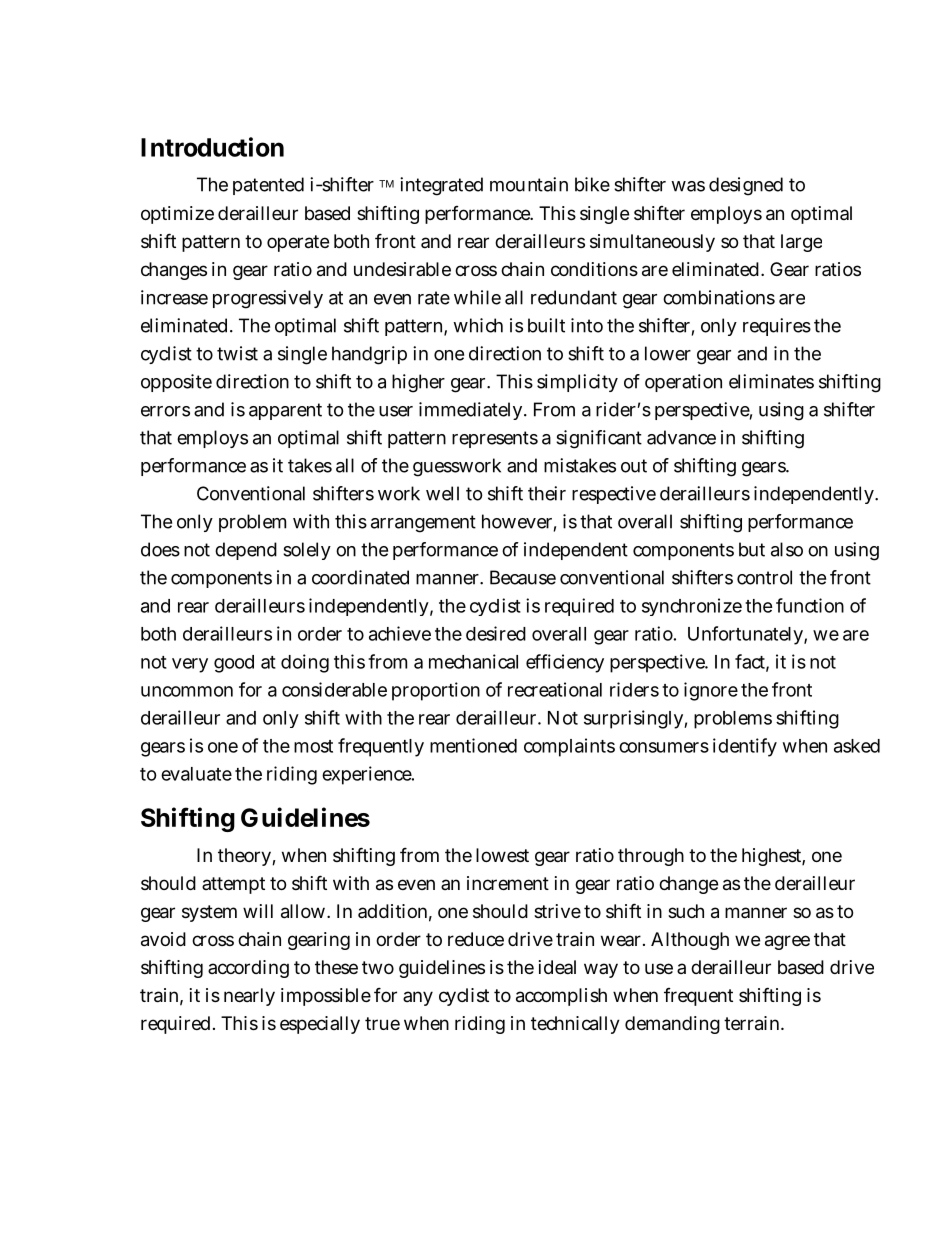 The image size is (952, 1233). What do you see at coordinates (561, 997) in the page?
I see `accomplish` at bounding box center [561, 997].
